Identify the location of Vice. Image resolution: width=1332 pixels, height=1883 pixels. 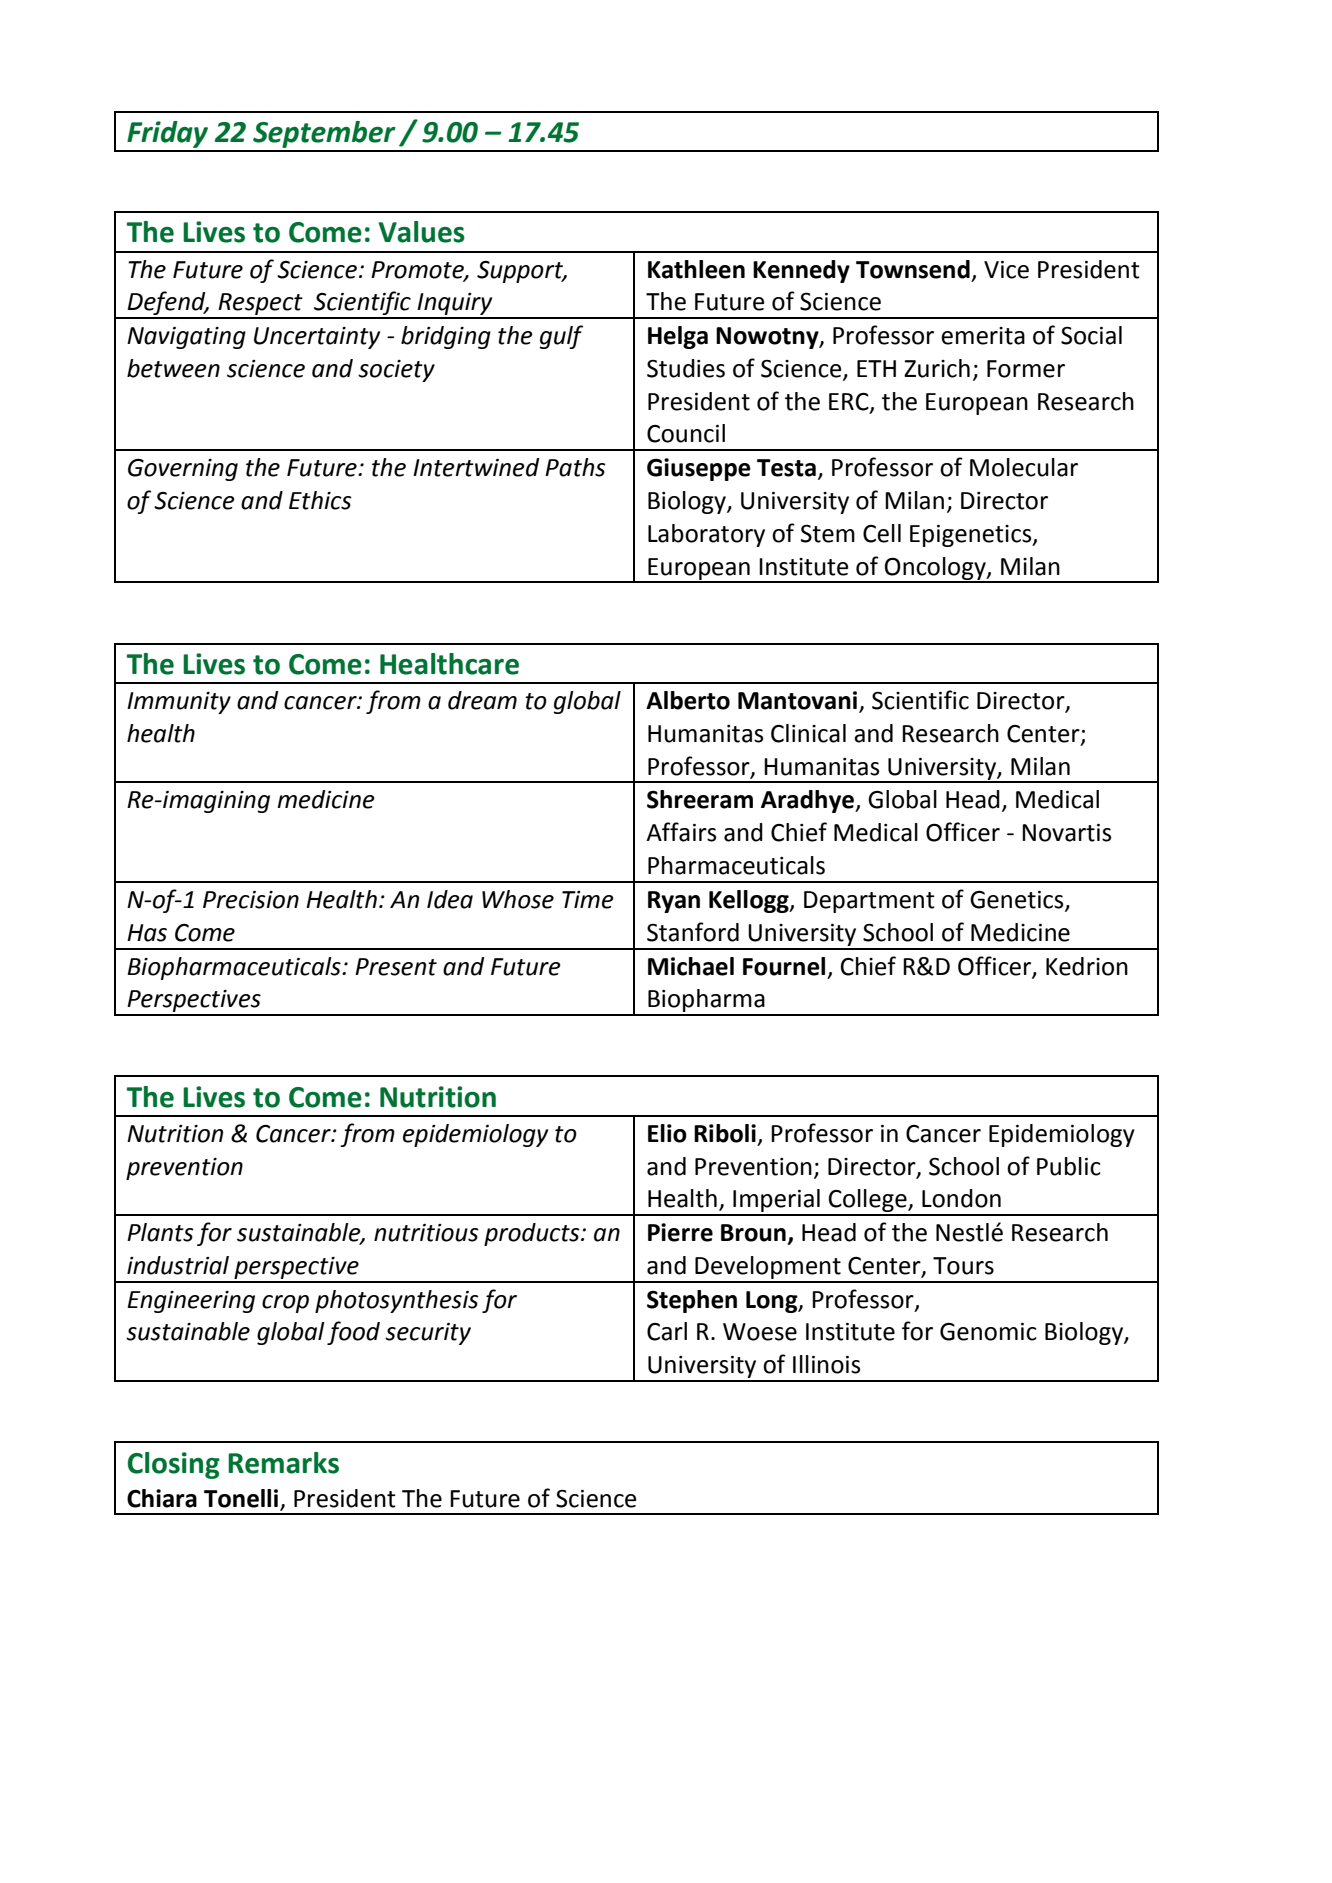
(1006, 270).
